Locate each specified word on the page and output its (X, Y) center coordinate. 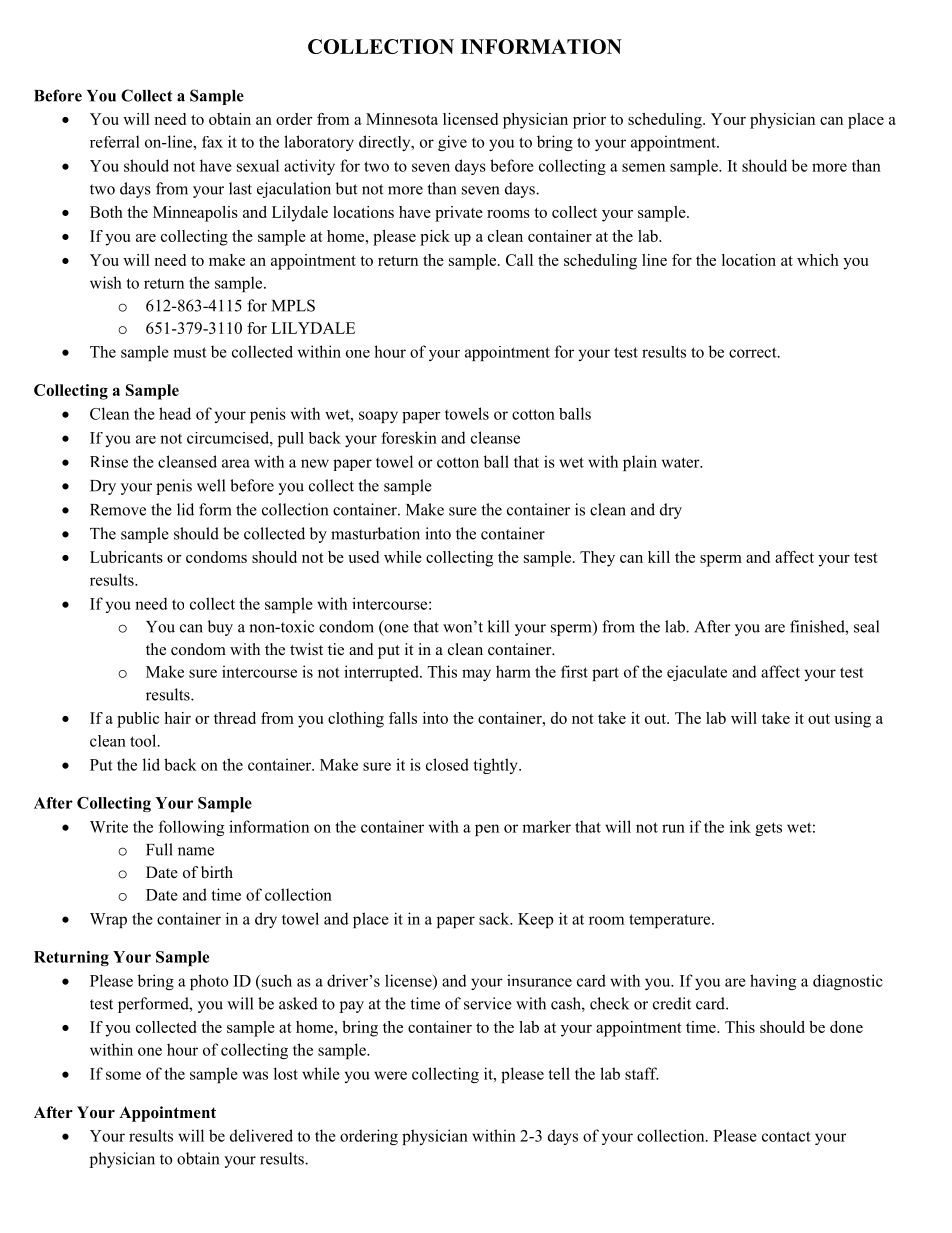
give (452, 143)
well (211, 485)
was (255, 1075)
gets (768, 829)
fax (212, 142)
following (191, 828)
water (682, 462)
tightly (496, 766)
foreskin (409, 437)
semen (643, 167)
